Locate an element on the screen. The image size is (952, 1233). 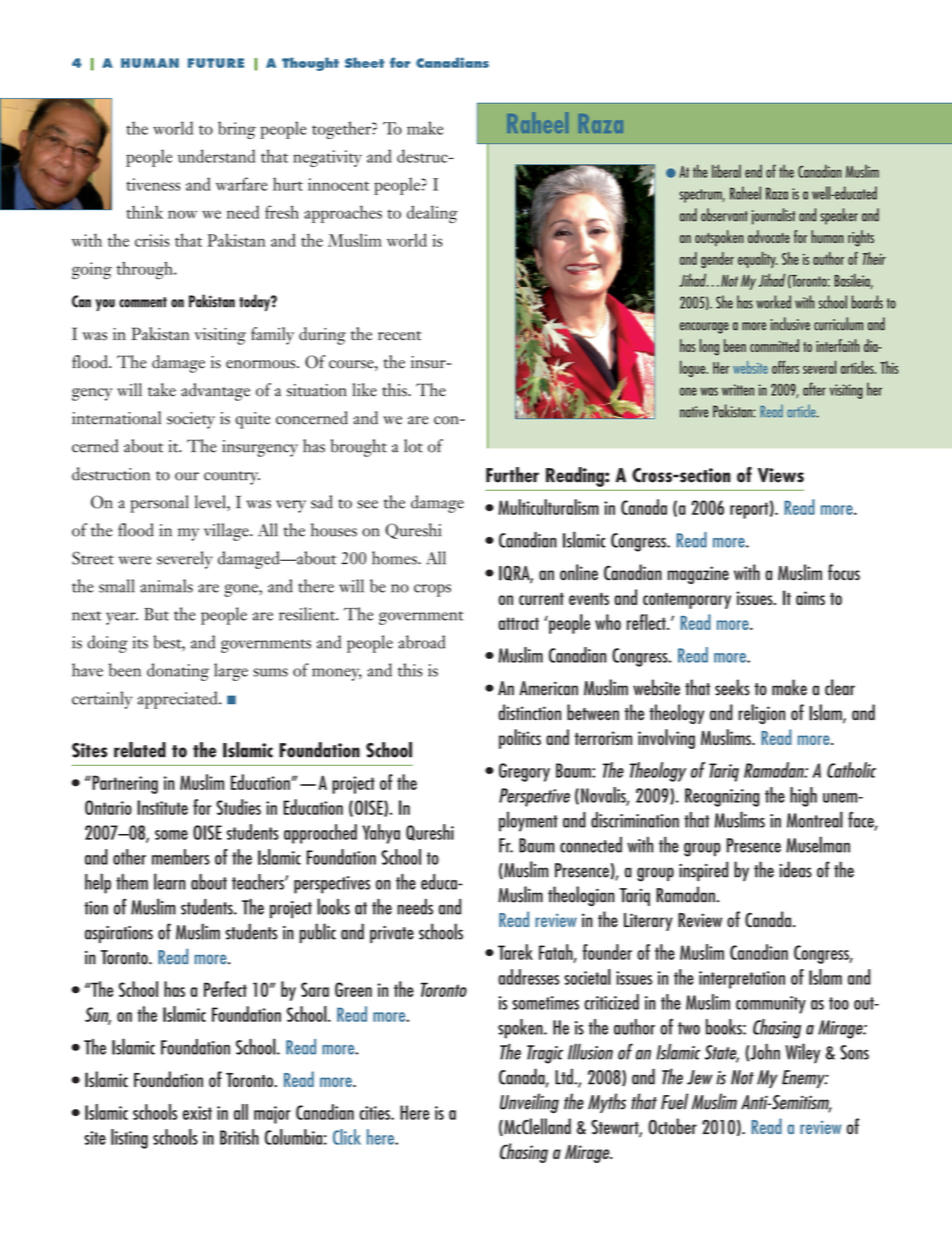
high is located at coordinates (803, 797).
